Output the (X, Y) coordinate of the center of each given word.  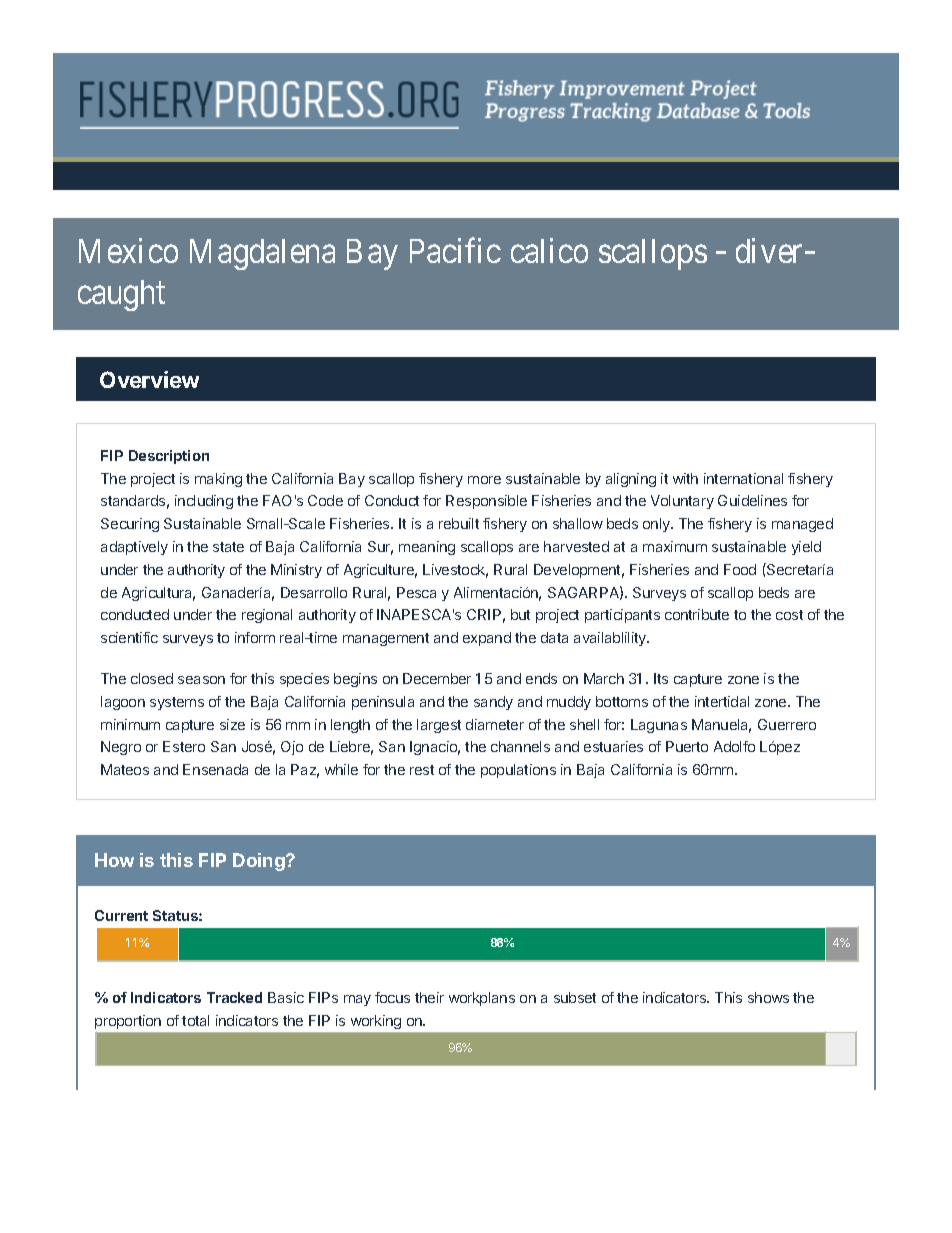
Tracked (234, 997)
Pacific (455, 250)
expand (487, 639)
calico (549, 250)
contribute (697, 614)
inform (255, 637)
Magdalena (262, 254)
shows (768, 997)
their (429, 997)
